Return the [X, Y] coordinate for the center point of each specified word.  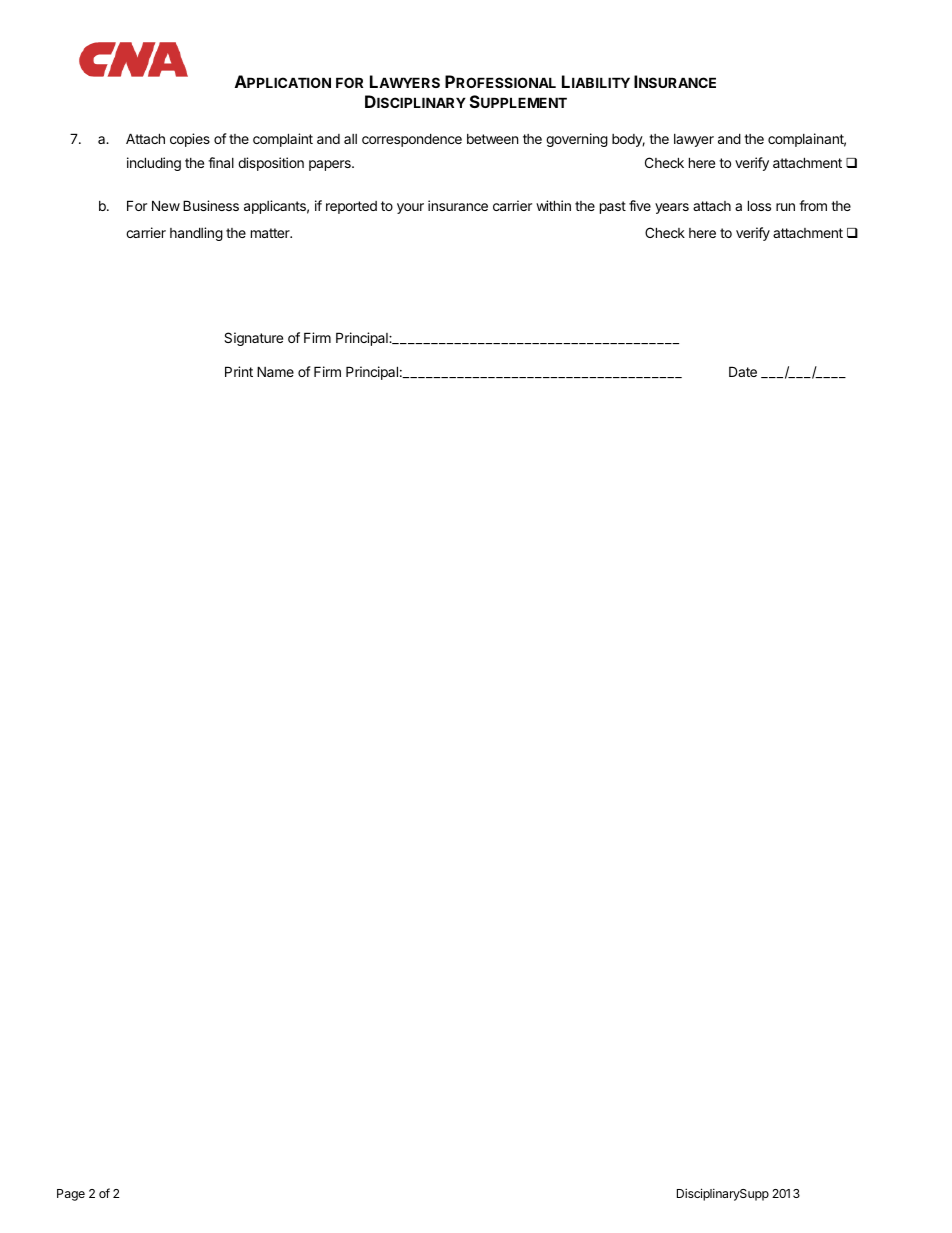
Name [275, 371]
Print [239, 371]
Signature [253, 339]
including [154, 164]
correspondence [412, 140]
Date [743, 371]
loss [759, 205]
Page [71, 1195]
